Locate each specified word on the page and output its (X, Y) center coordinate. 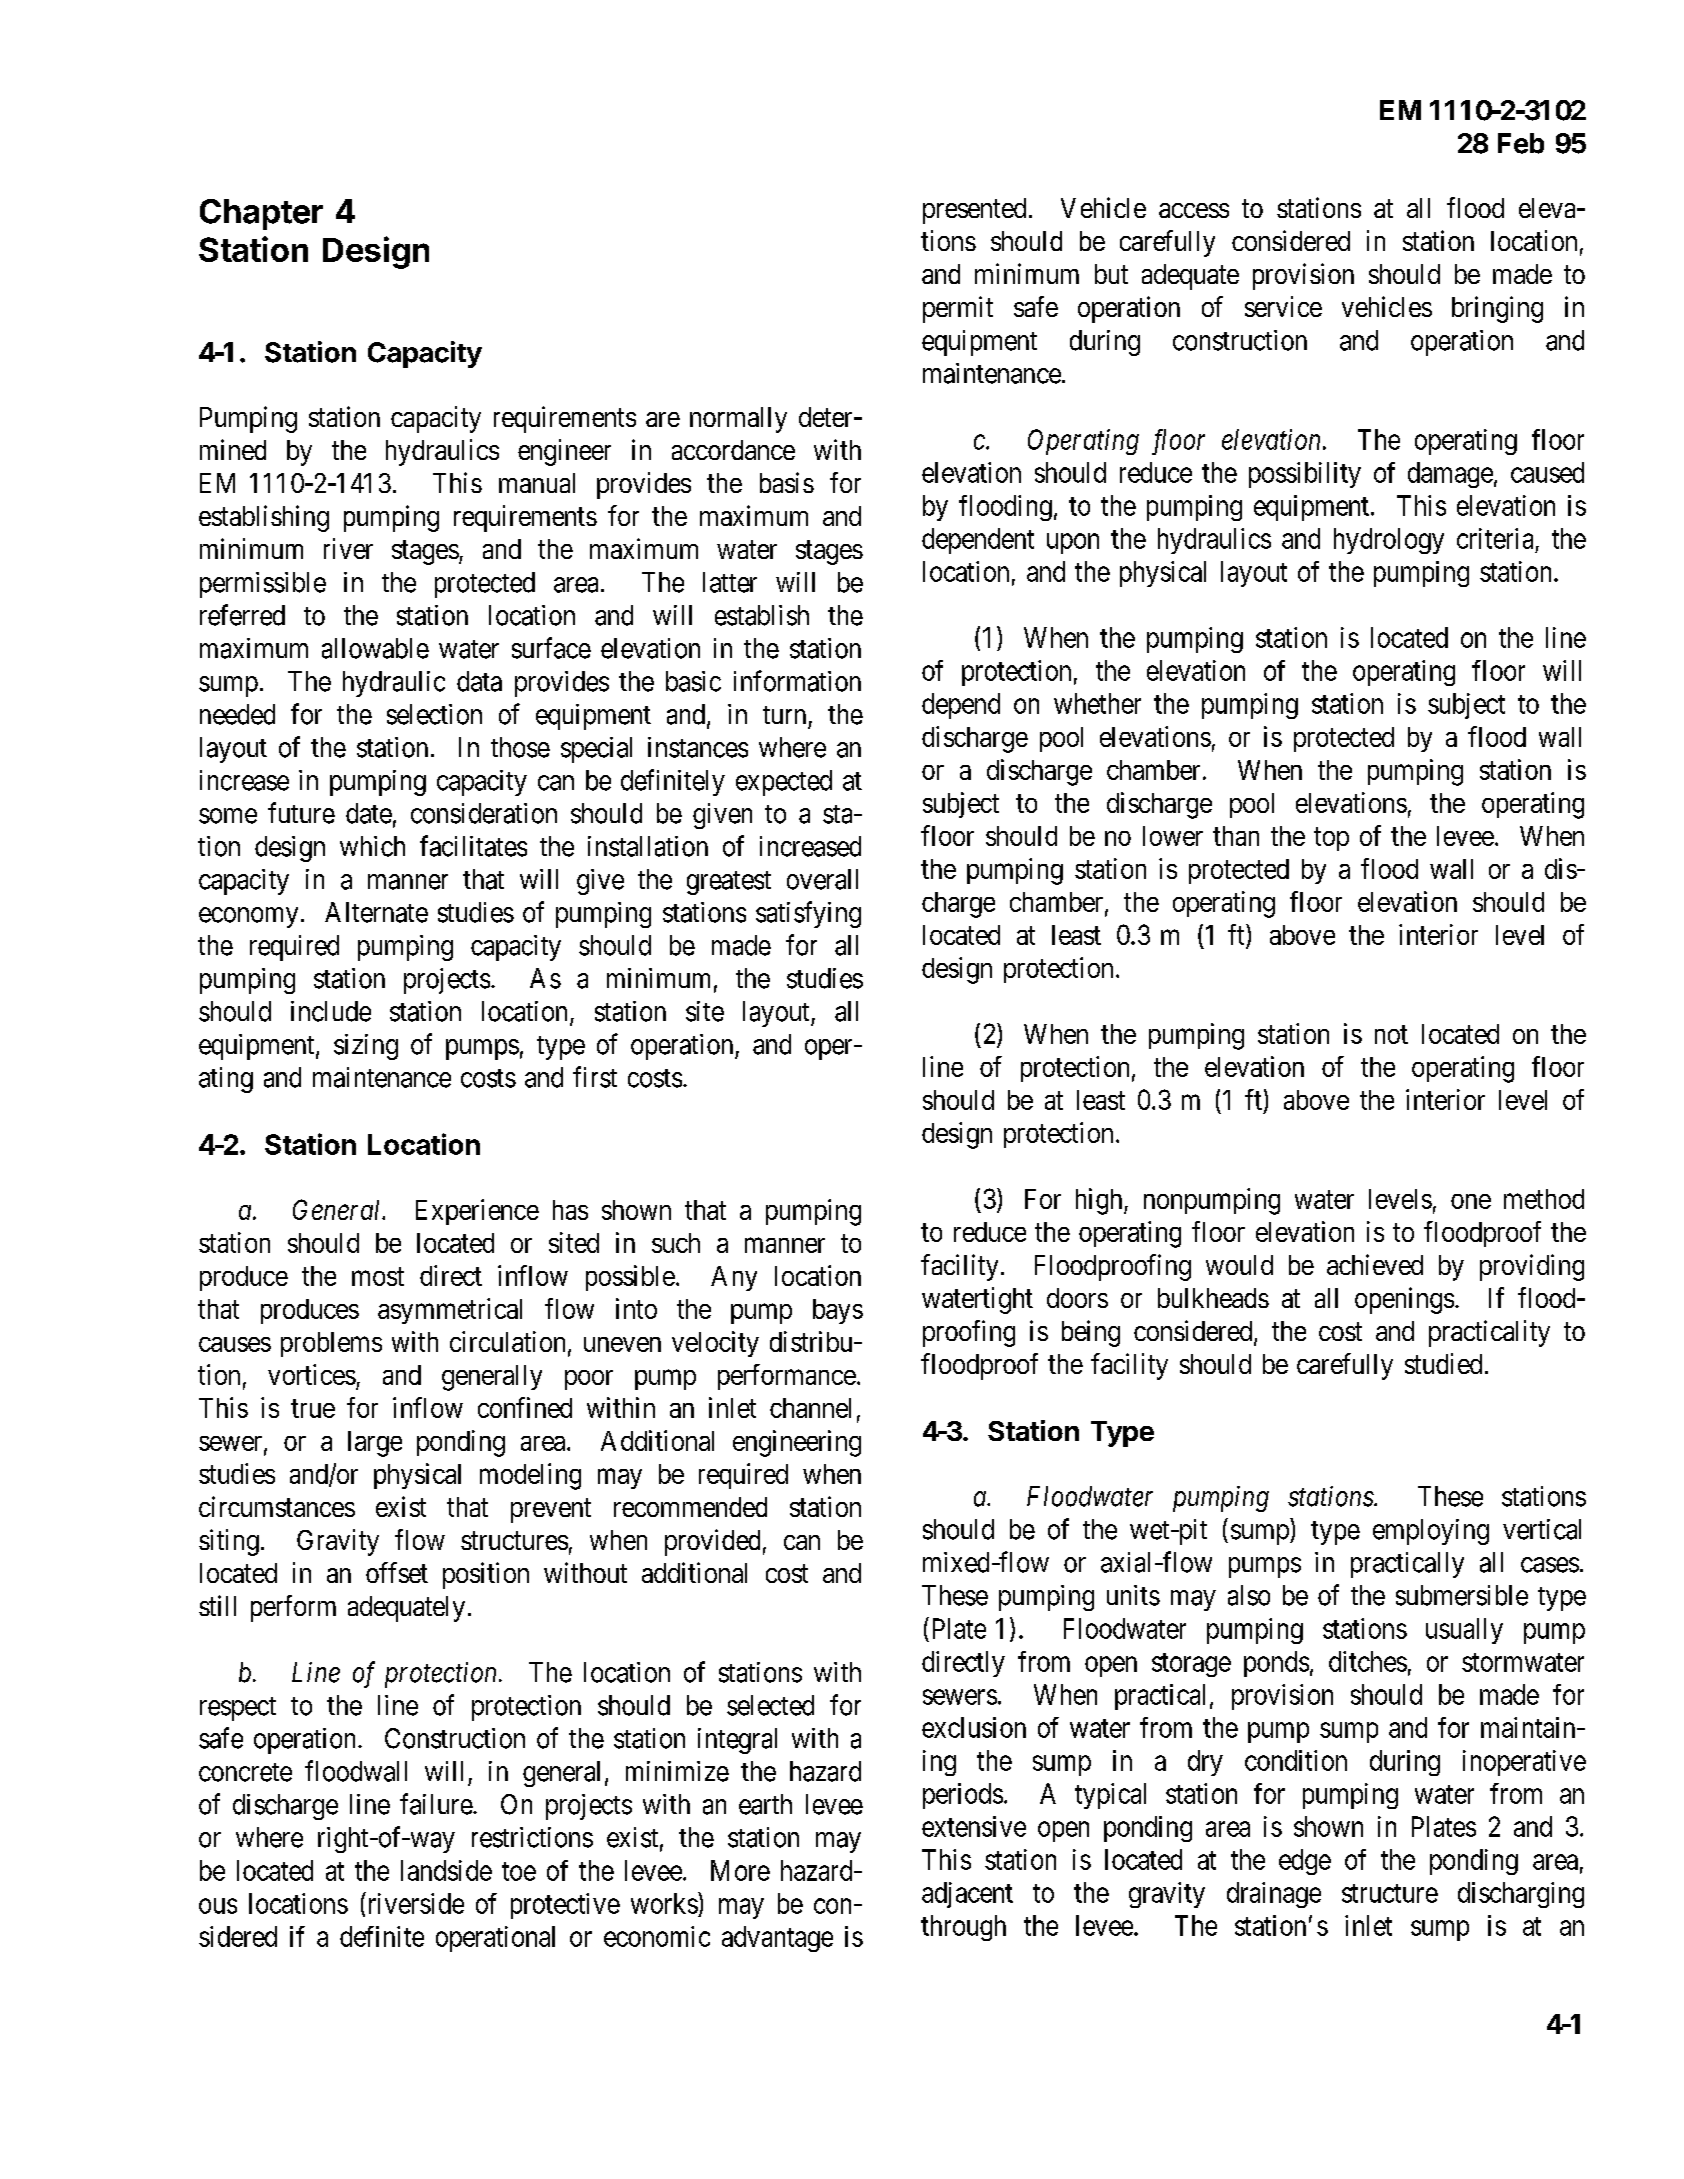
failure (437, 1804)
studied (1443, 1363)
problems (331, 1344)
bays (838, 1311)
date (369, 813)
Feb (1521, 143)
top (1331, 839)
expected (784, 783)
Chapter (261, 214)
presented (974, 211)
